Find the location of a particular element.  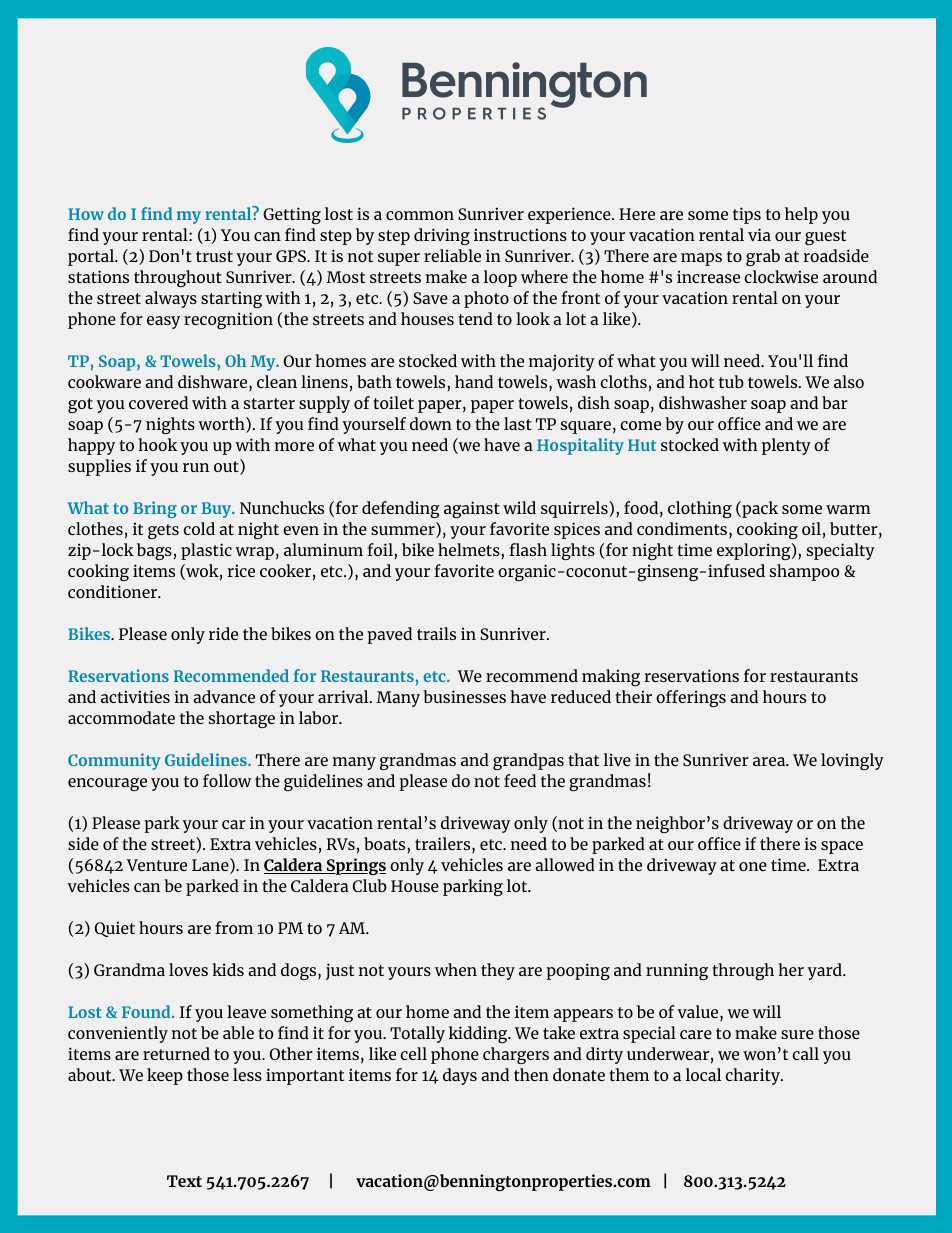

Quiet is located at coordinates (115, 929).
